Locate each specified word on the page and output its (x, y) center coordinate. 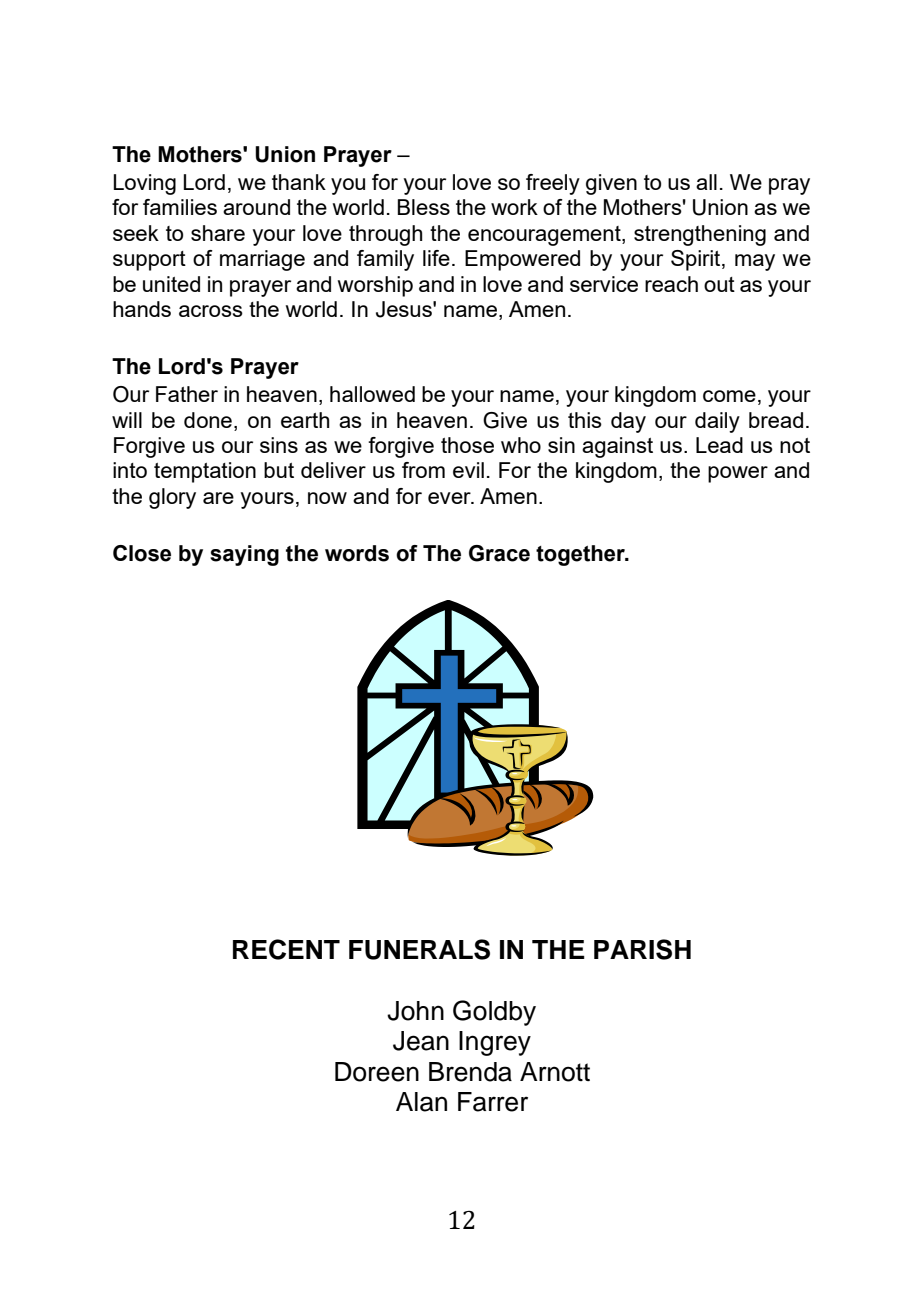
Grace (499, 553)
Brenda (470, 1072)
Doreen (377, 1072)
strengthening (700, 235)
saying (244, 555)
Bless (424, 207)
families (180, 207)
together (581, 555)
